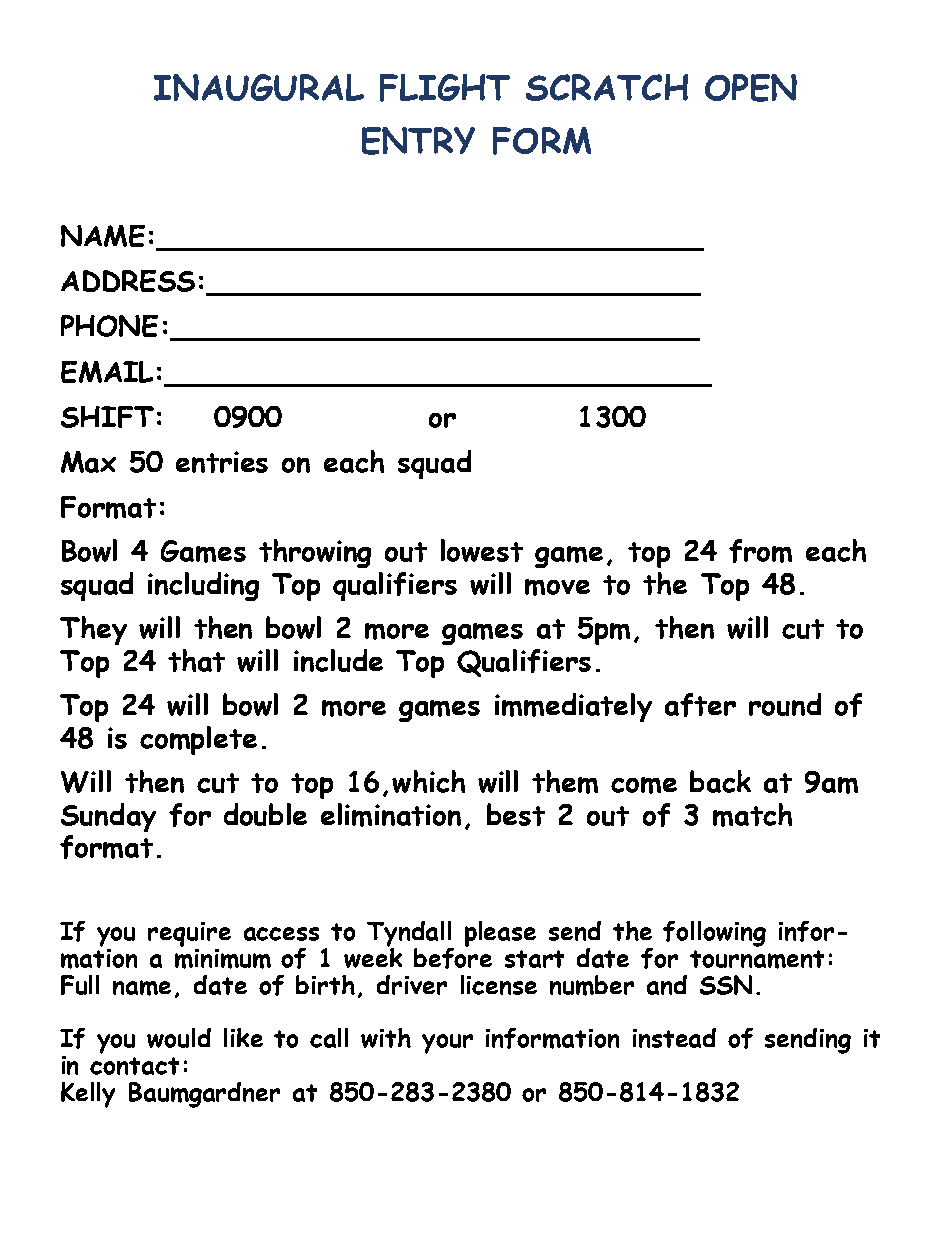 The image size is (952, 1233). Describe the element at coordinates (752, 815) in the image. I see `match` at that location.
